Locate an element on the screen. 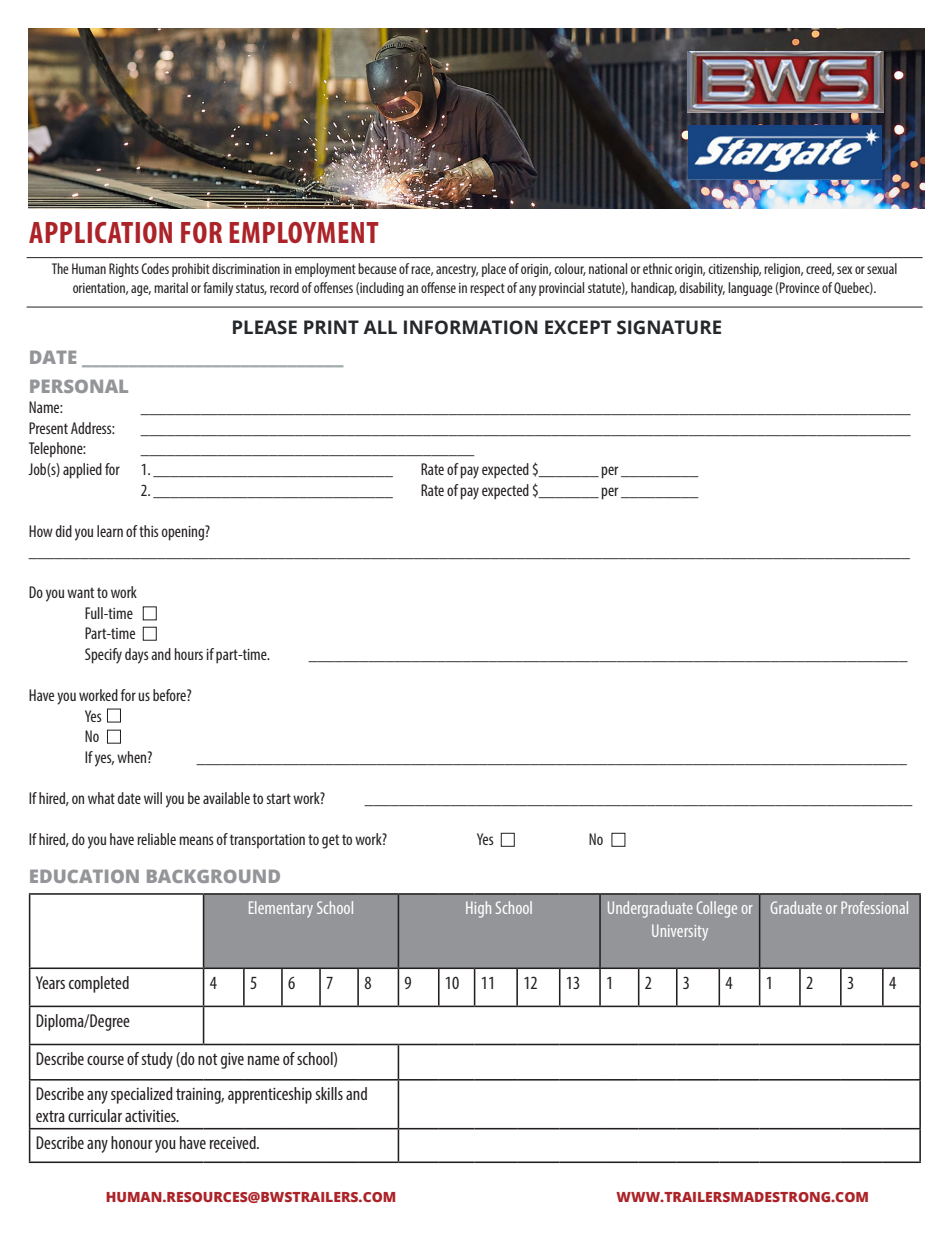 This screenshot has width=952, height=1233. skills is located at coordinates (329, 1093).
